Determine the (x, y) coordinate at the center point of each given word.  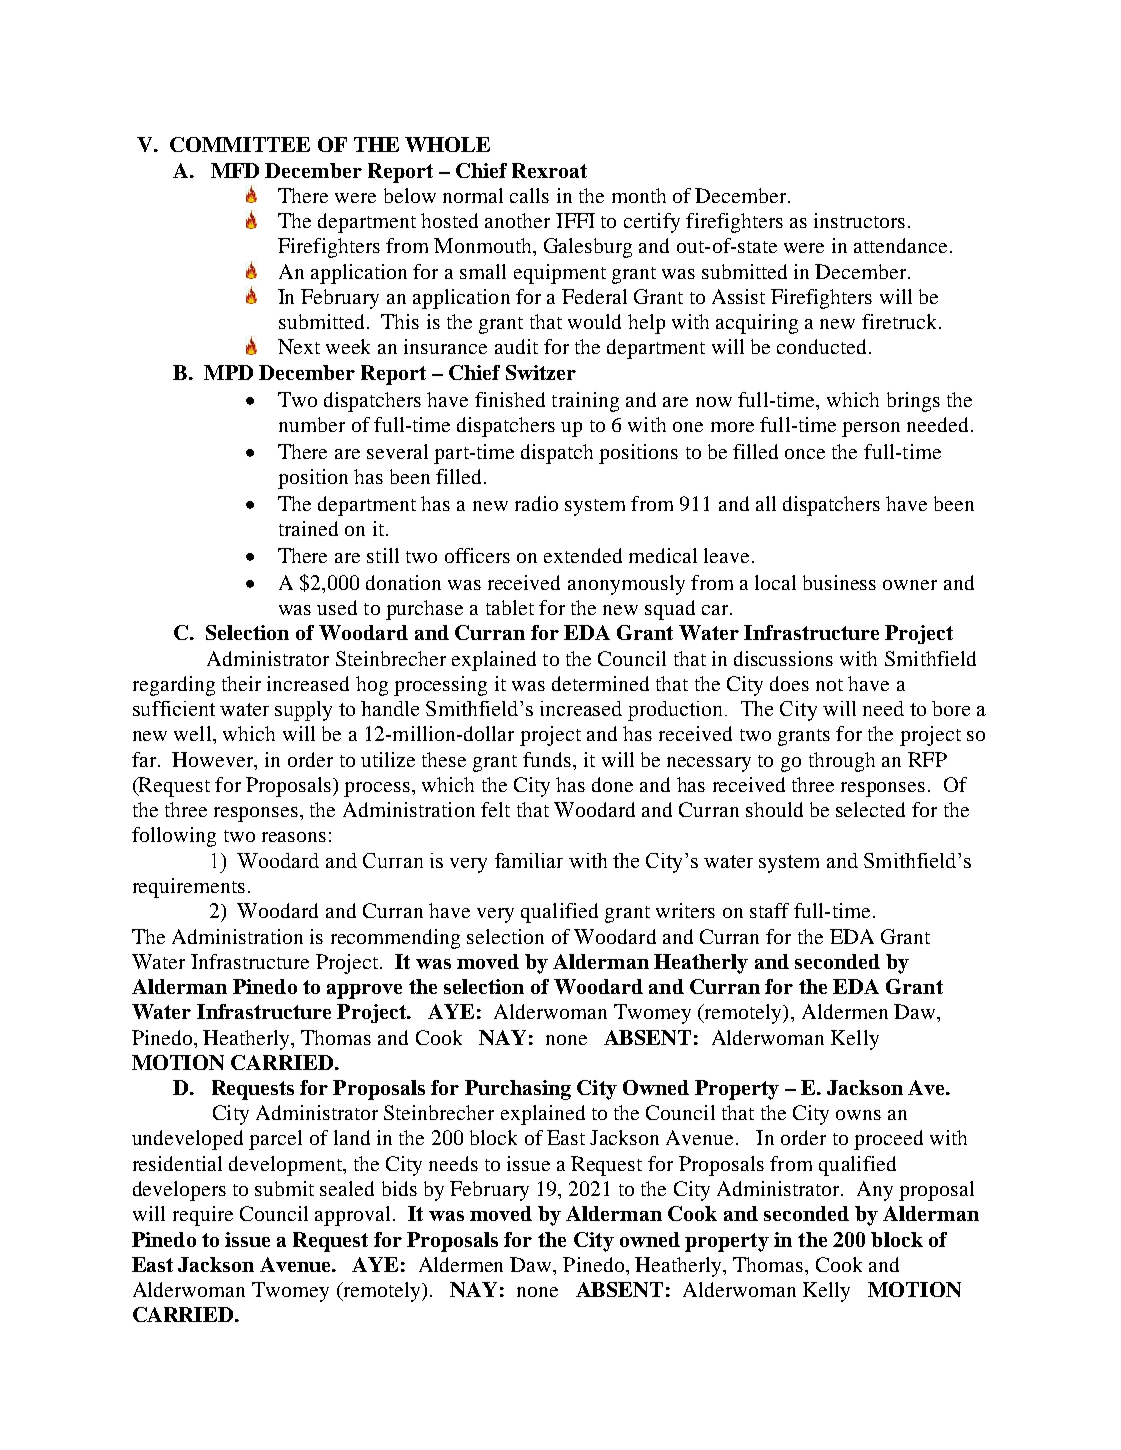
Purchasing (518, 1090)
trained (308, 528)
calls (529, 195)
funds (547, 759)
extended (583, 555)
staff (769, 910)
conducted (823, 346)
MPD (228, 372)
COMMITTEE (240, 144)
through (842, 762)
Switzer (541, 372)
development (287, 1166)
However (214, 759)
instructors (859, 220)
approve (364, 991)
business (839, 582)
